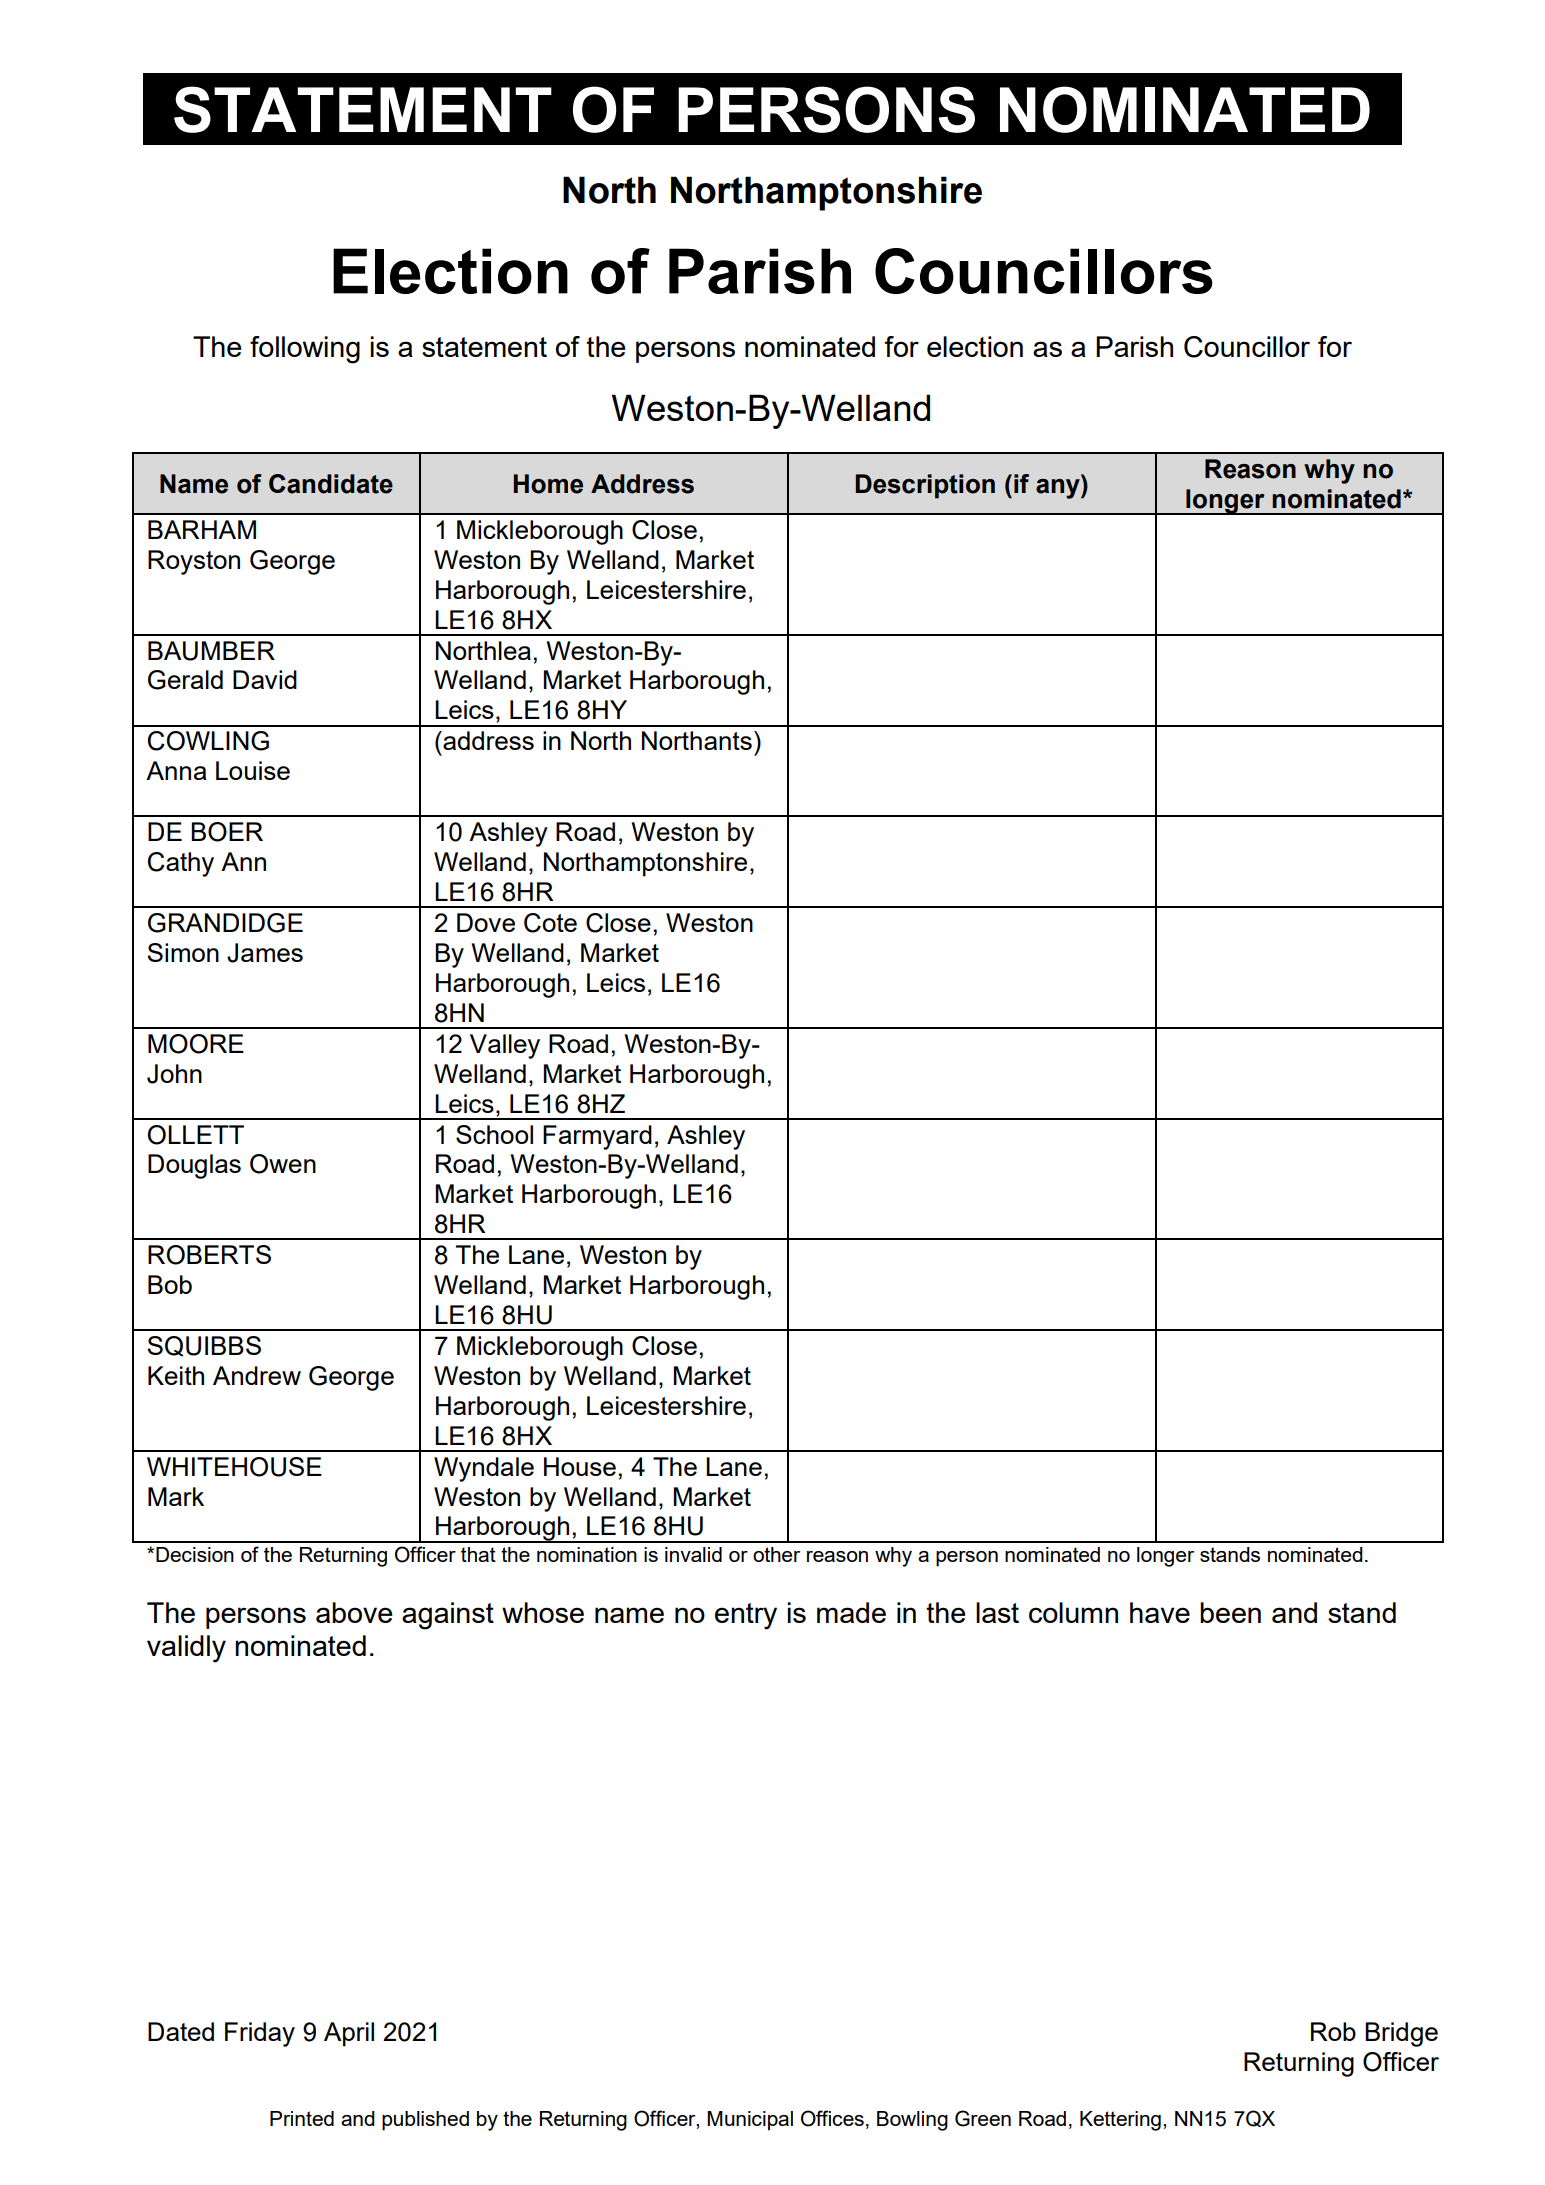 Image resolution: width=1545 pixels, height=2185 pixels. Describe the element at coordinates (305, 350) in the screenshot. I see `following` at that location.
